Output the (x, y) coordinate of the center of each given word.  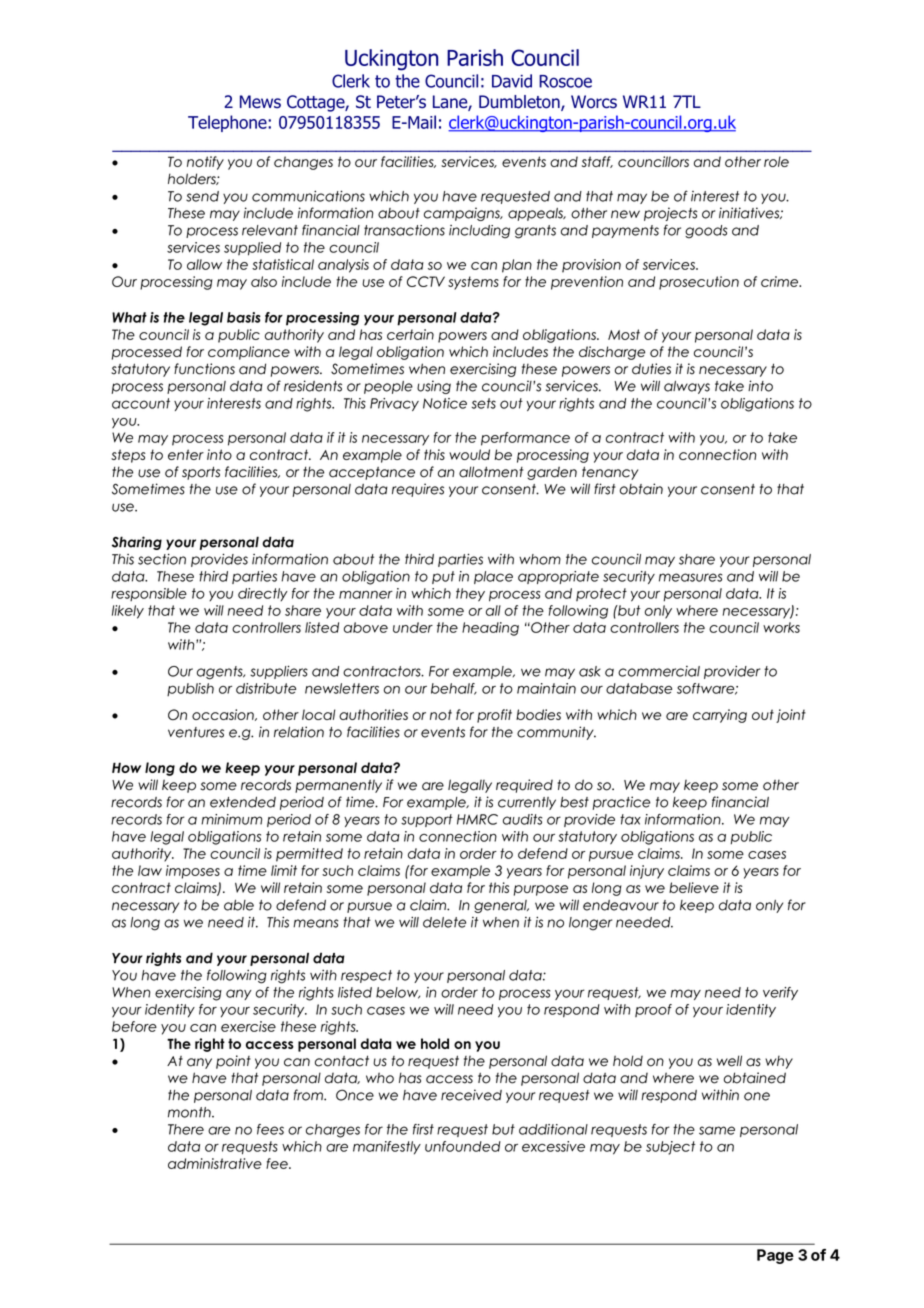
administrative (215, 1163)
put (443, 577)
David (512, 81)
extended (243, 802)
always (687, 387)
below (398, 993)
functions (204, 369)
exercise (248, 1026)
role (776, 161)
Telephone (228, 123)
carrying (720, 716)
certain (410, 334)
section (162, 559)
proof (653, 1010)
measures (690, 577)
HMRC (477, 819)
